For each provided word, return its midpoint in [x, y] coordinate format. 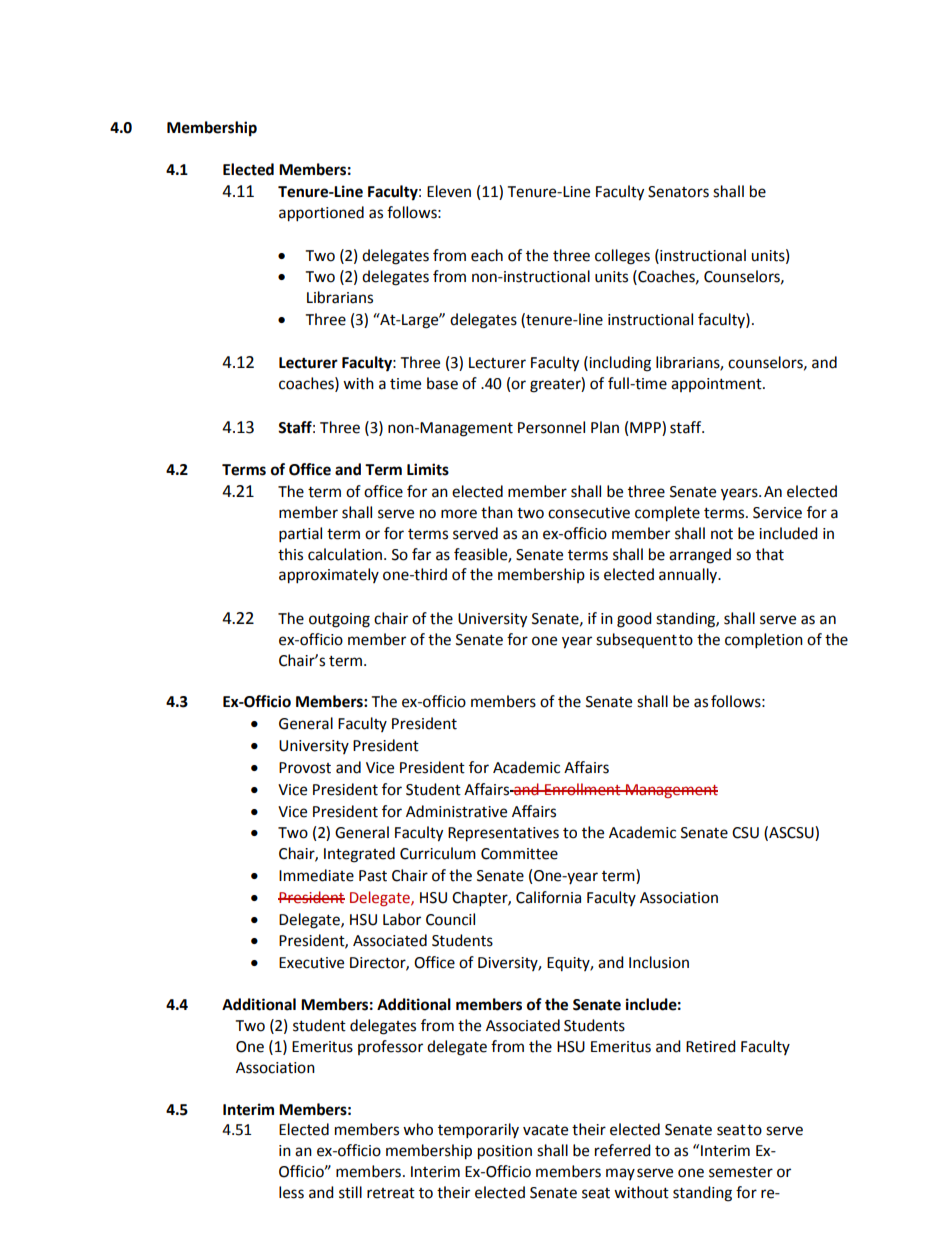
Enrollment [583, 789]
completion [764, 641]
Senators [678, 192]
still [350, 1192]
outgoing [339, 620]
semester [741, 1172]
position [505, 1152]
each [487, 255]
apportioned [321, 214]
